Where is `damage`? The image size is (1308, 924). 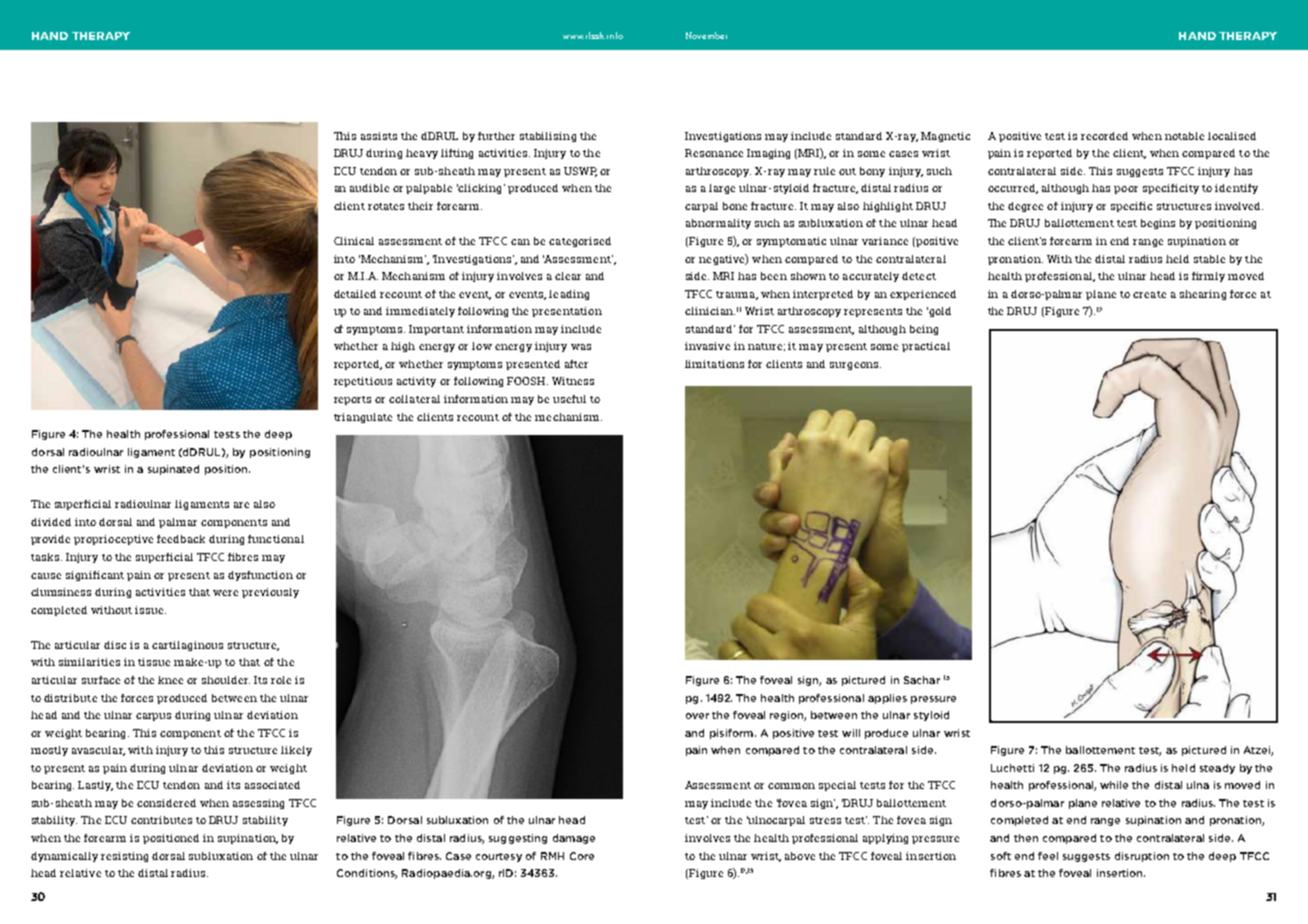
damage is located at coordinates (574, 839).
